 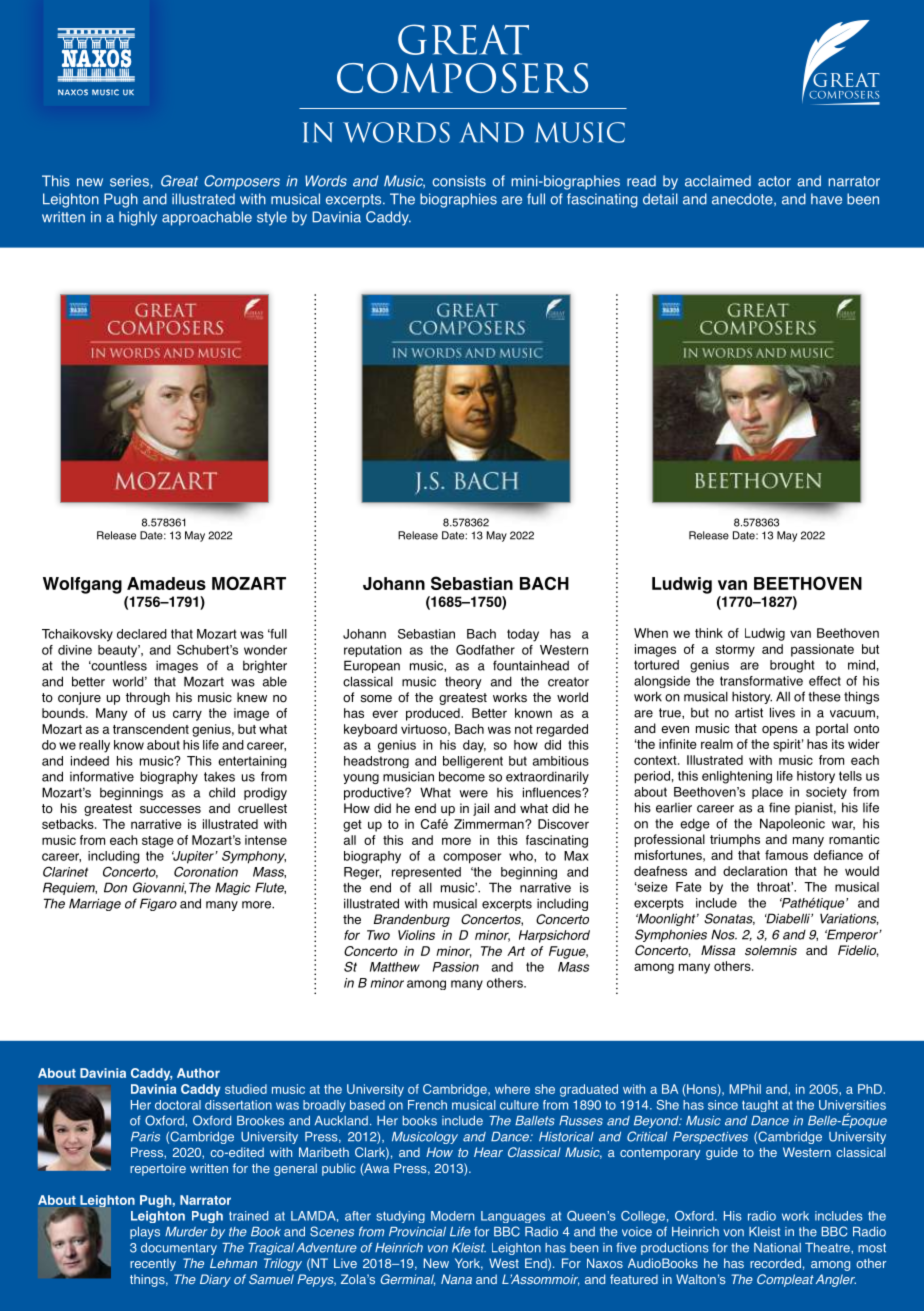 I want to click on transcendent, so click(x=151, y=729).
